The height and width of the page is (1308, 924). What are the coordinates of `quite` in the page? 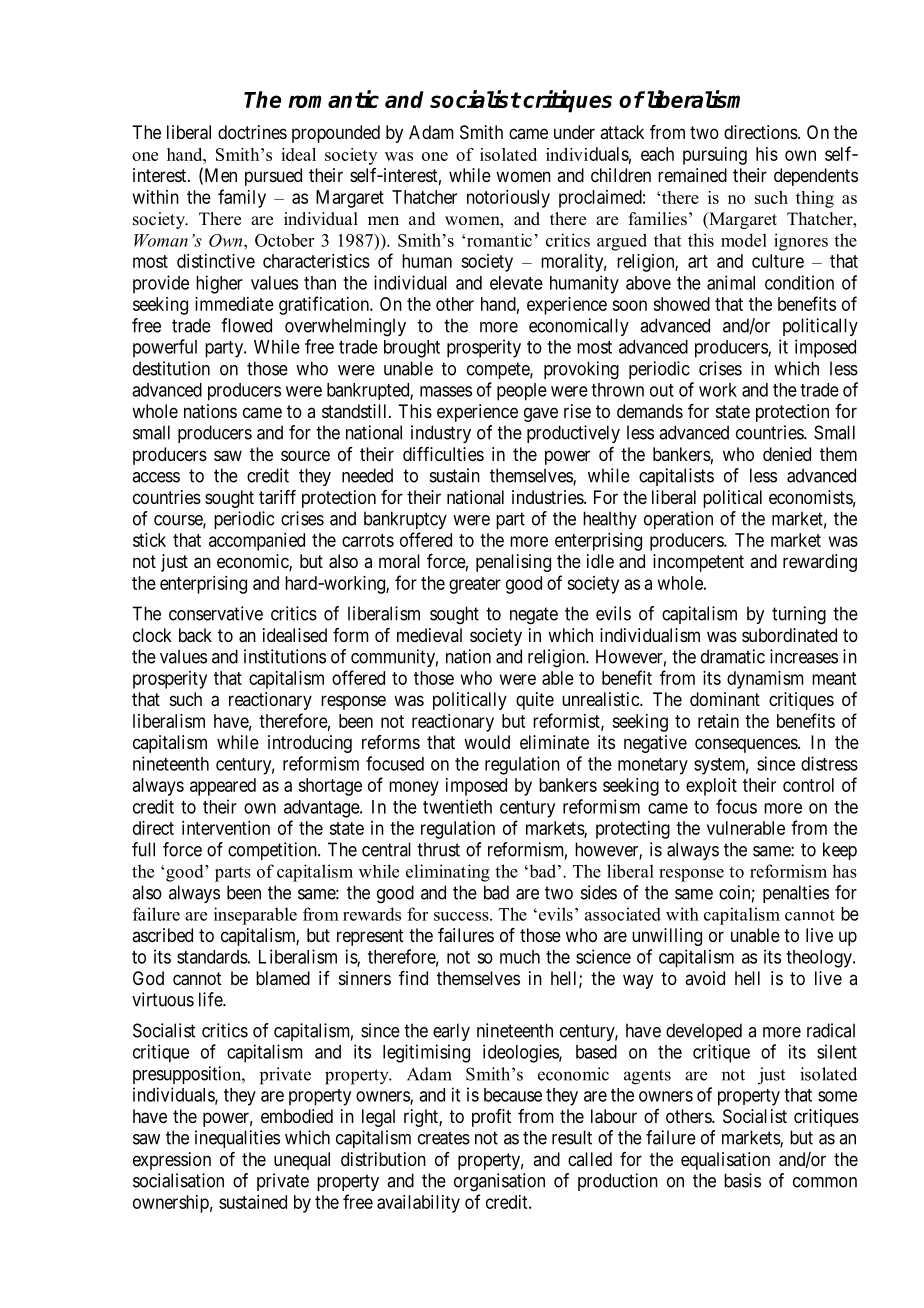 It's located at (535, 701).
